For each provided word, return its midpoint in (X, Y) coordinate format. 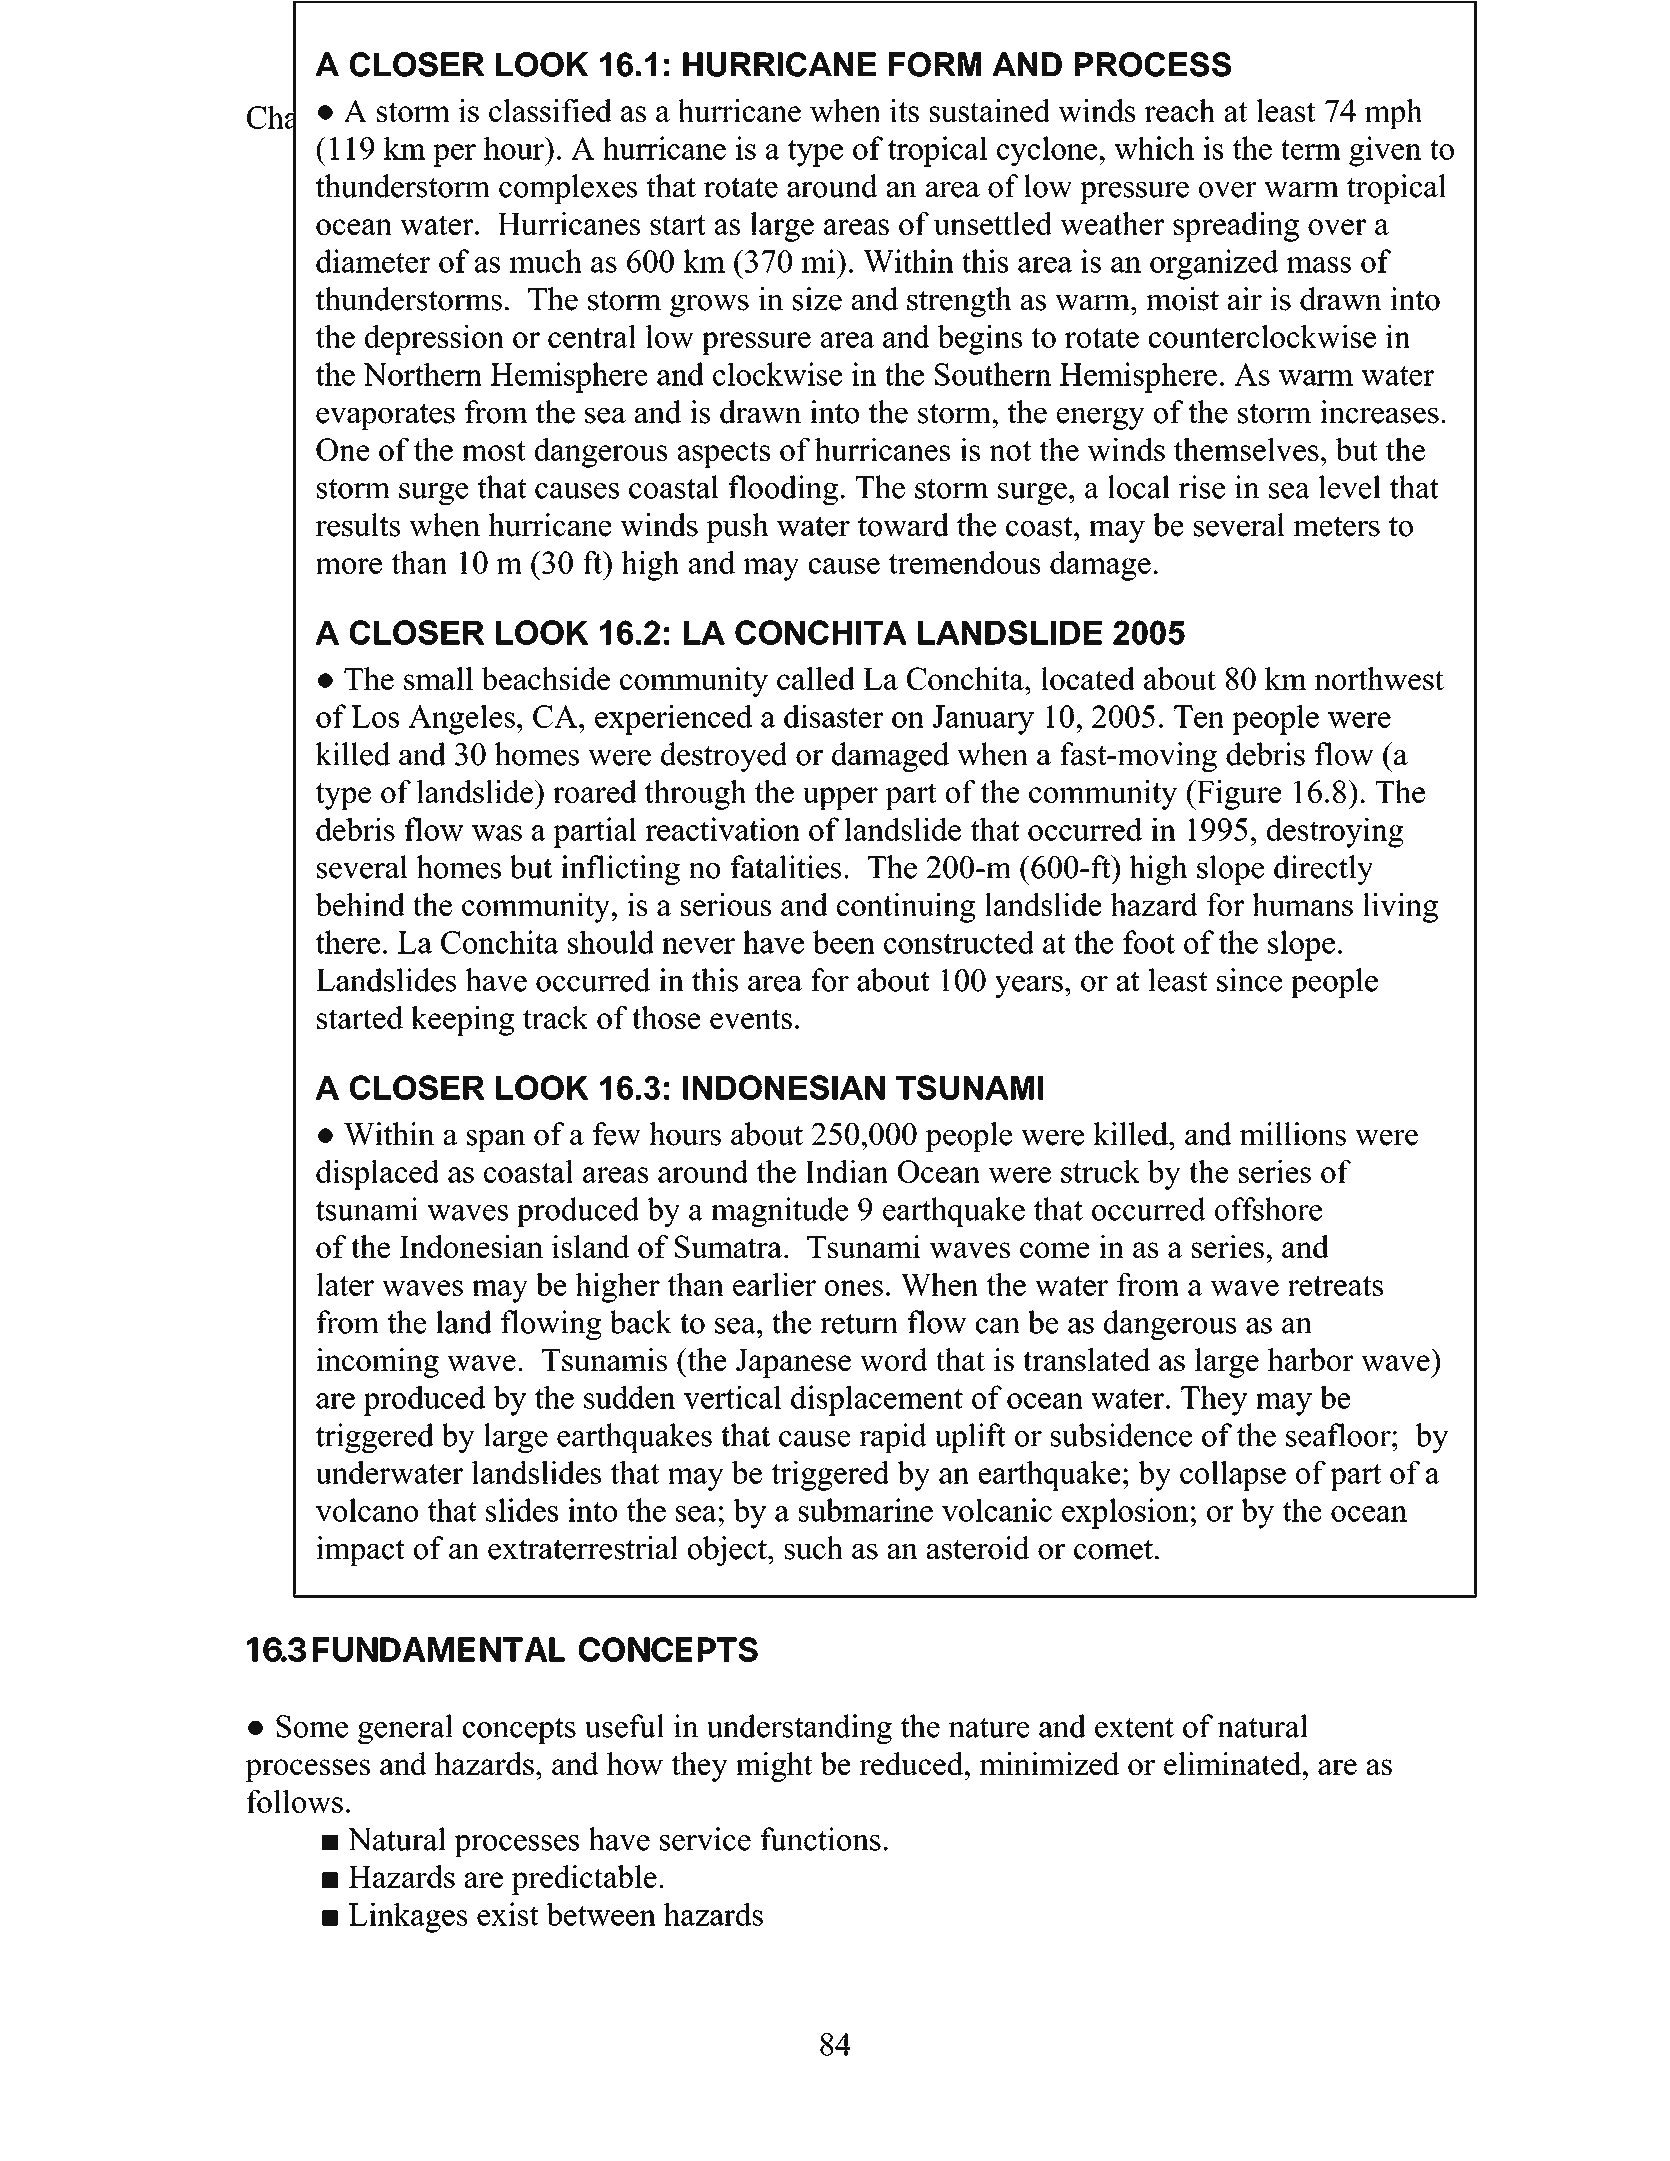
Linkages (408, 1917)
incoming (377, 1363)
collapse (1233, 1476)
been (844, 942)
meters (1336, 526)
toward (903, 525)
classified (550, 110)
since (1249, 980)
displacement (877, 1400)
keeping (462, 1021)
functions (821, 1839)
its (904, 110)
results (358, 525)
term (1311, 150)
